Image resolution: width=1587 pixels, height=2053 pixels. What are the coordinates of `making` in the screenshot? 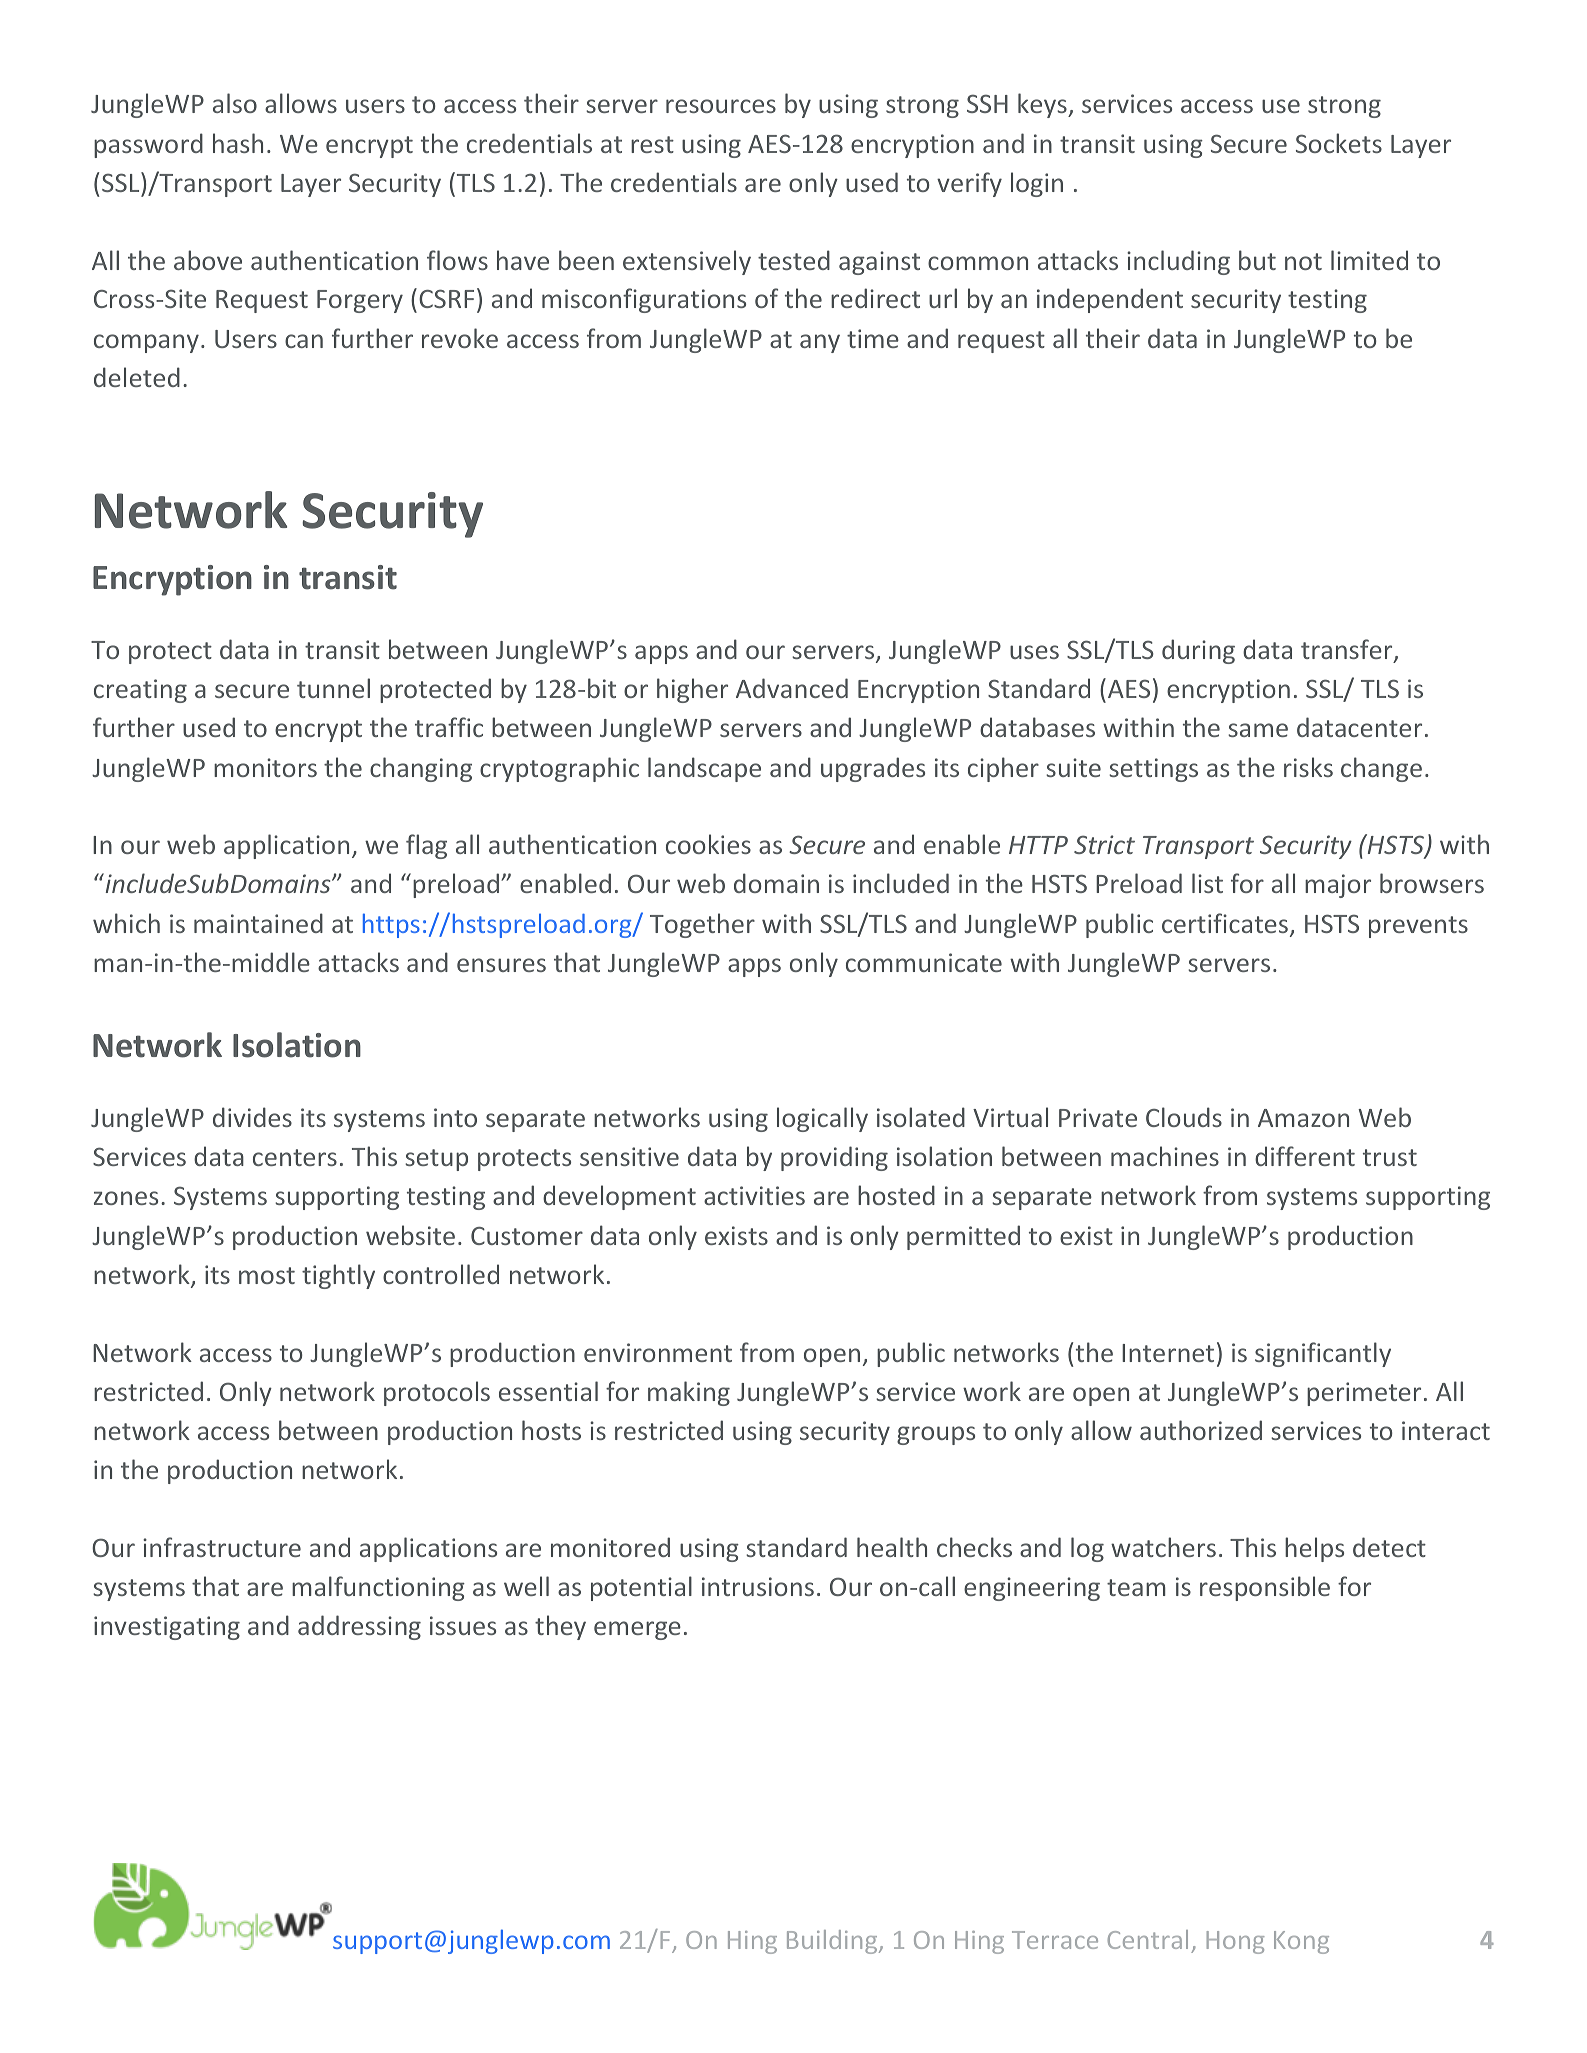 It's located at (689, 1393).
